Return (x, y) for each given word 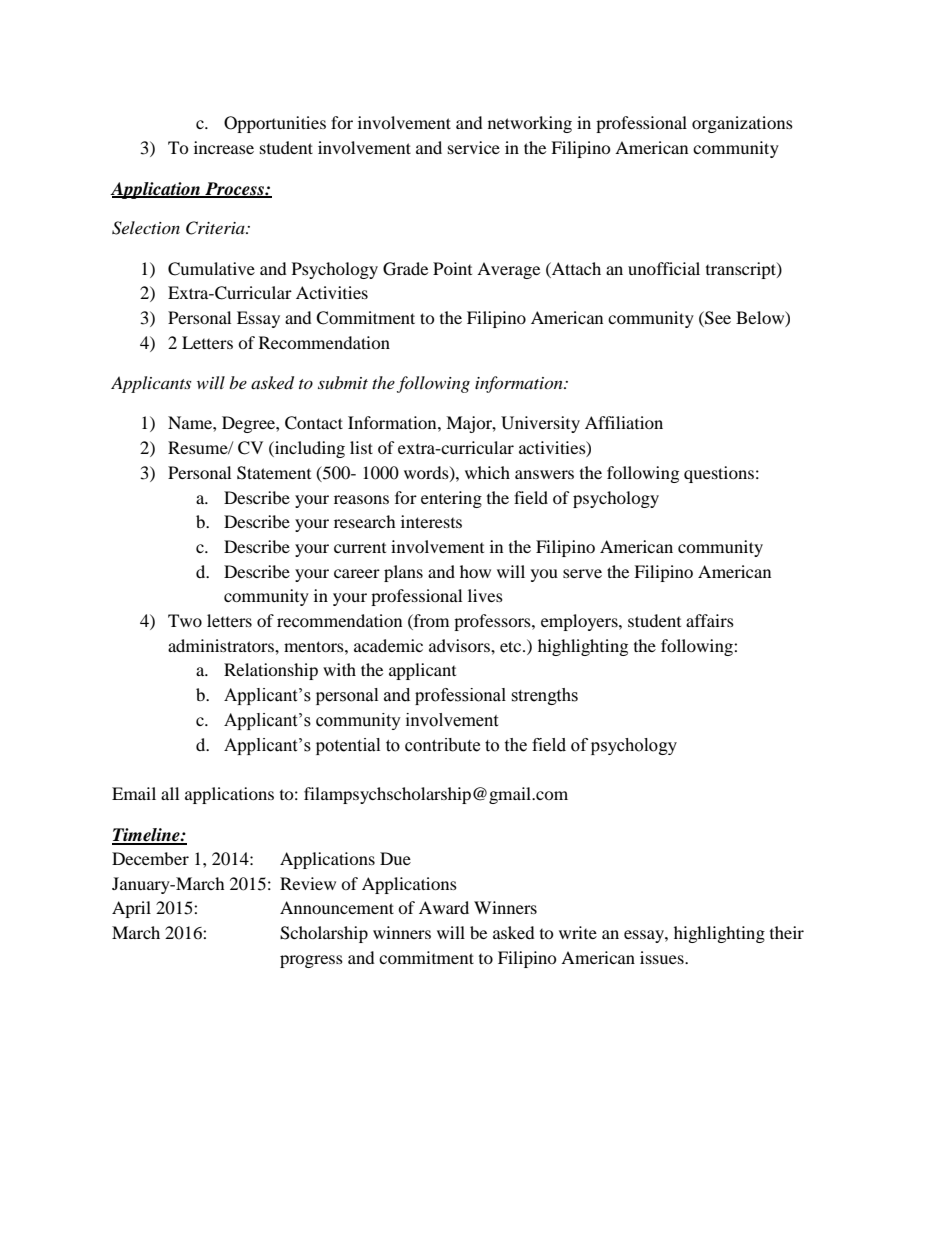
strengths (544, 696)
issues (663, 957)
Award (444, 907)
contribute (442, 745)
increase (224, 147)
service (474, 147)
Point (452, 268)
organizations (742, 124)
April (131, 909)
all (170, 793)
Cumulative (211, 269)
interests (431, 521)
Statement (274, 473)
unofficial (664, 268)
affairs (710, 620)
